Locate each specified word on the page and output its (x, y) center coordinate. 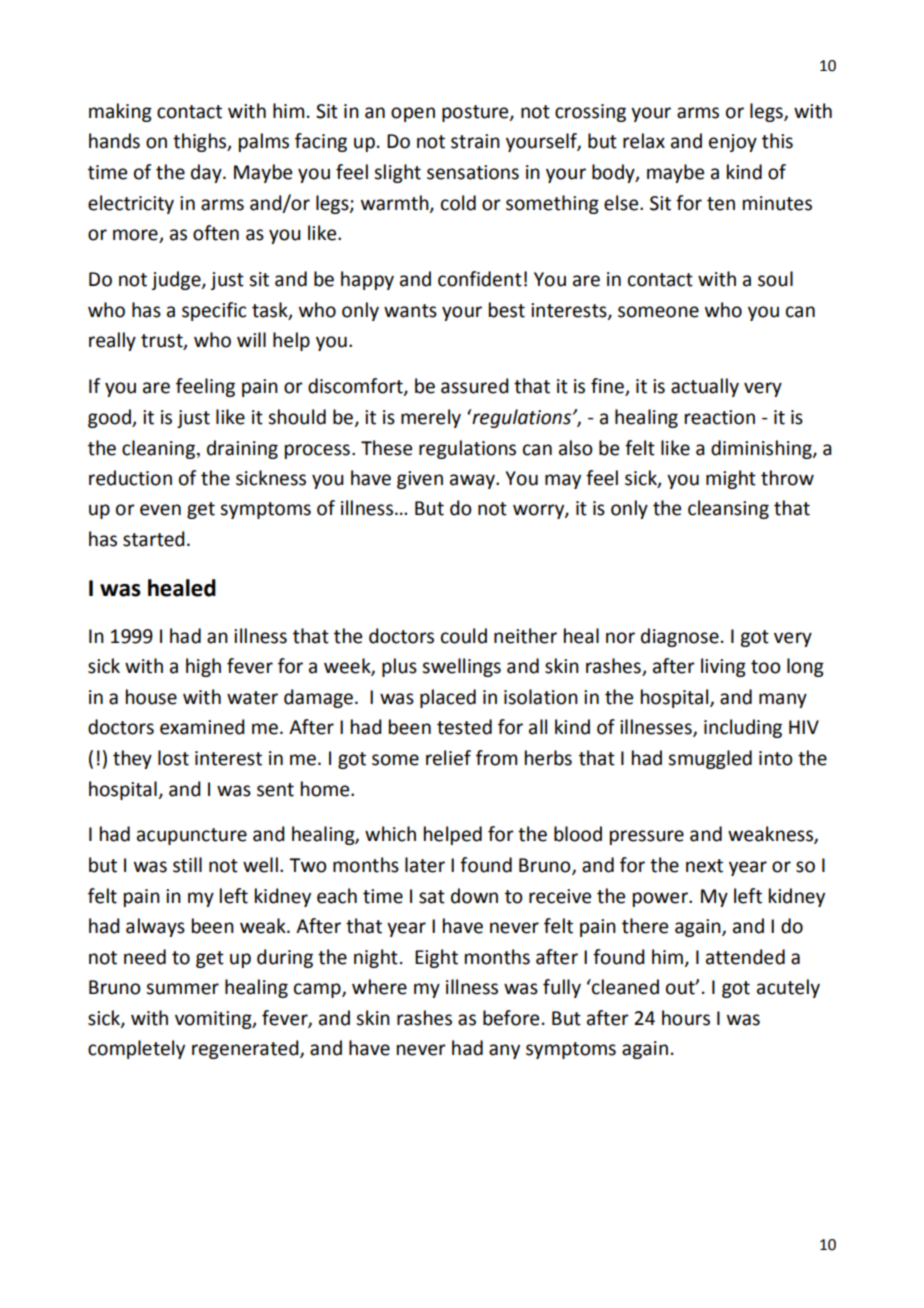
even (160, 510)
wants (410, 311)
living (723, 667)
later (425, 865)
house (151, 697)
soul (775, 279)
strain (475, 141)
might (731, 479)
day (207, 173)
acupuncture (192, 836)
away (473, 481)
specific (214, 311)
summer (182, 989)
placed (448, 698)
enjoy (733, 143)
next (704, 866)
